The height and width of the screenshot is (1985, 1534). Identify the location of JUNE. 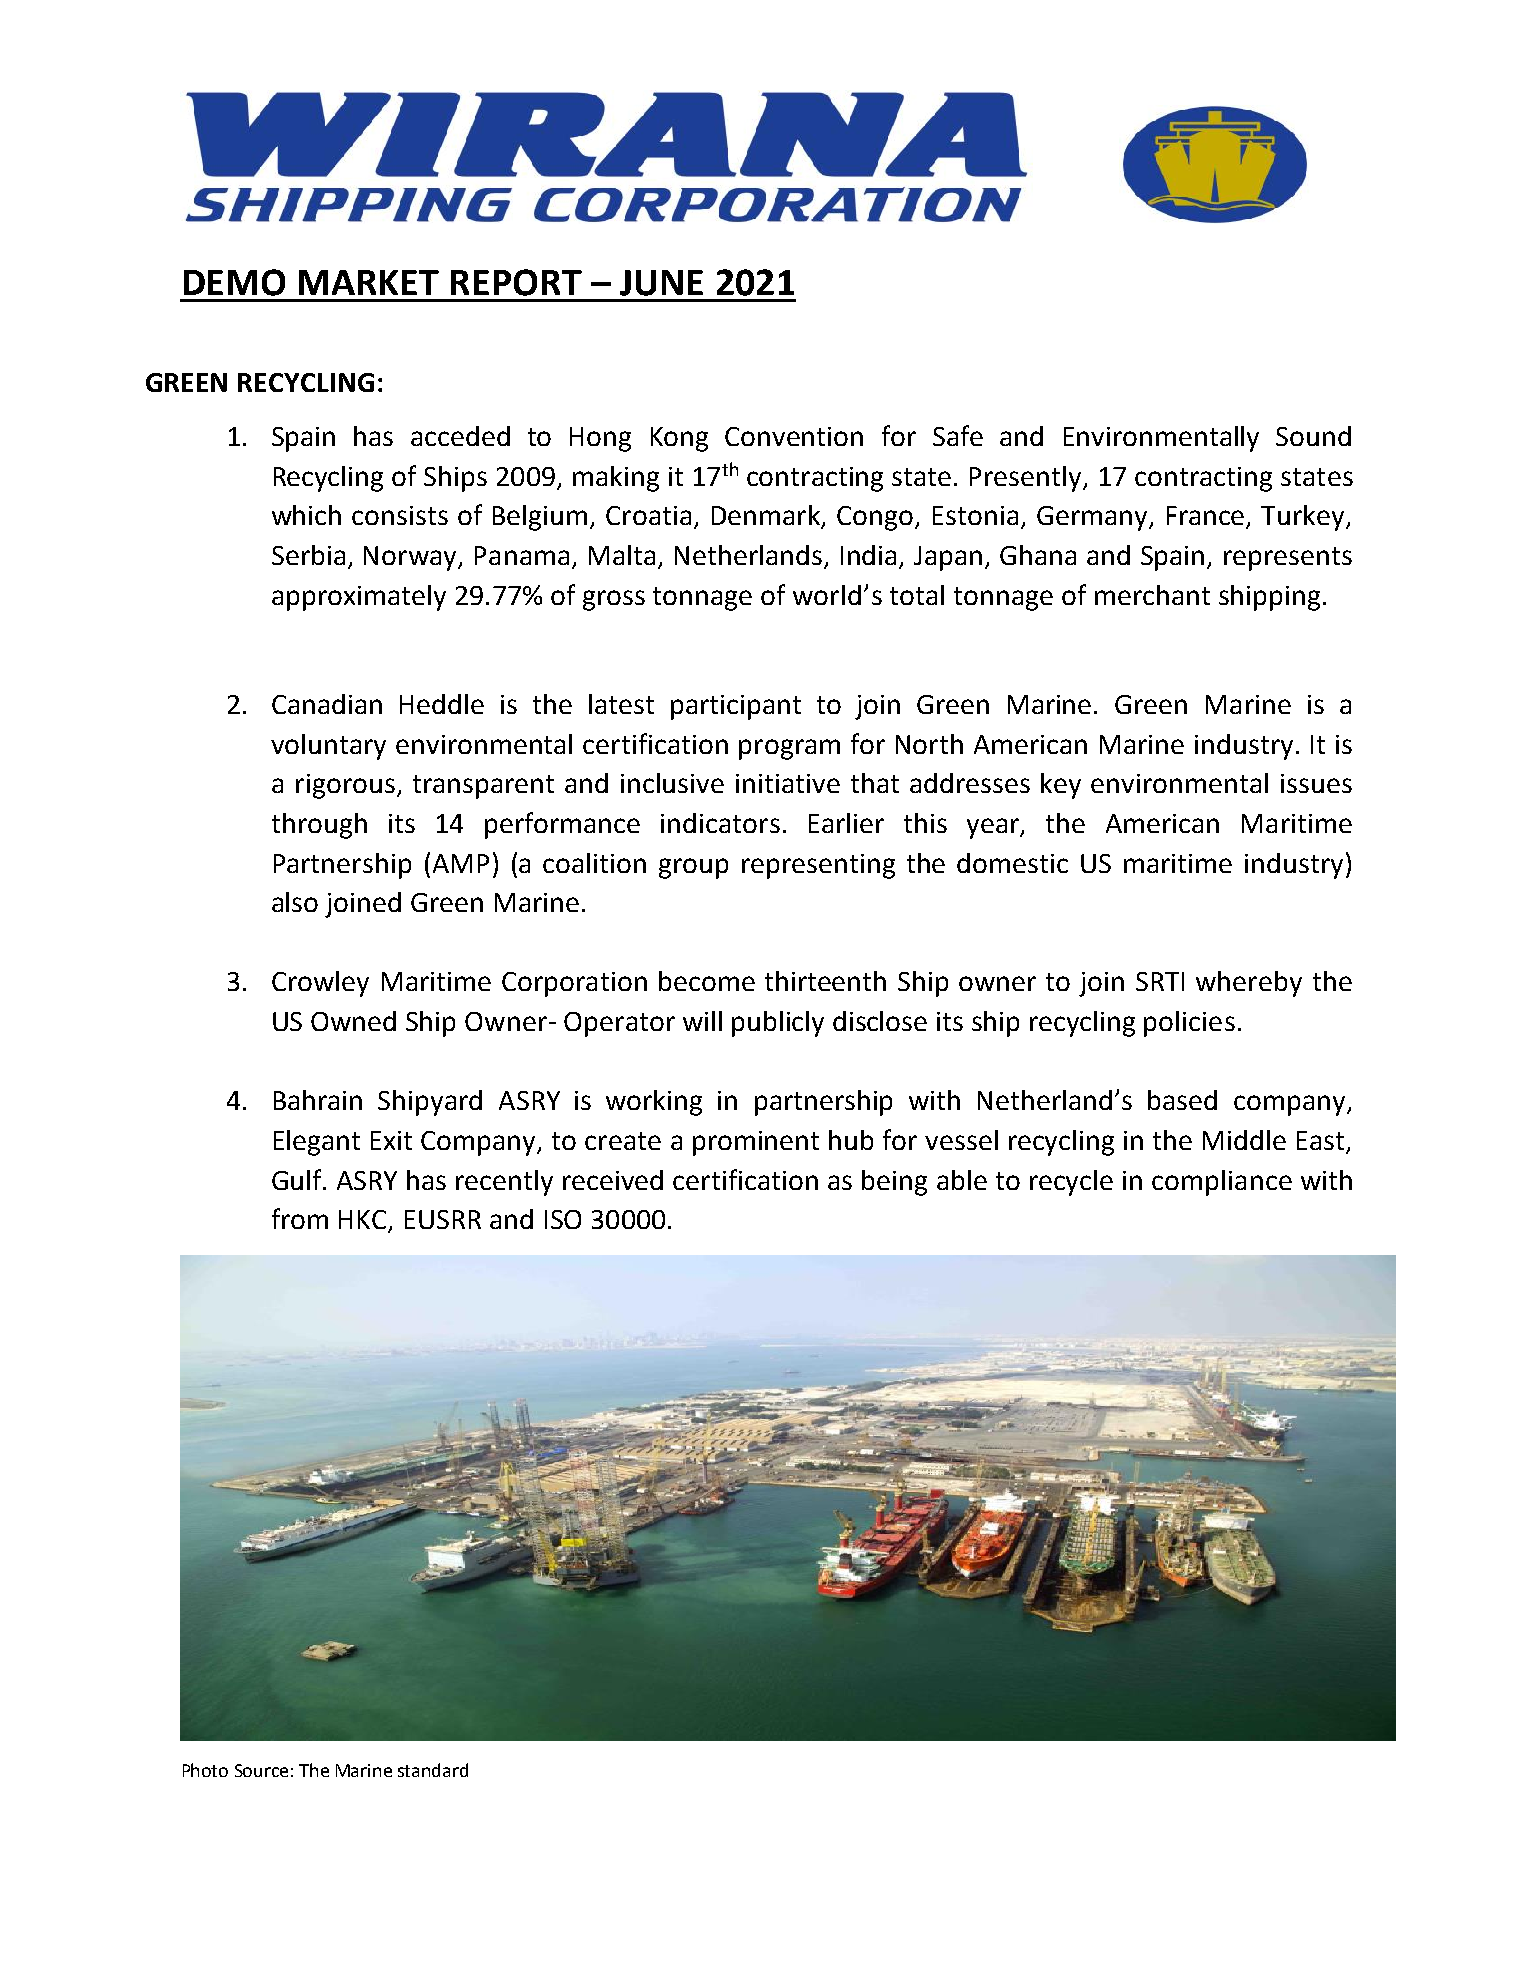
(661, 283).
